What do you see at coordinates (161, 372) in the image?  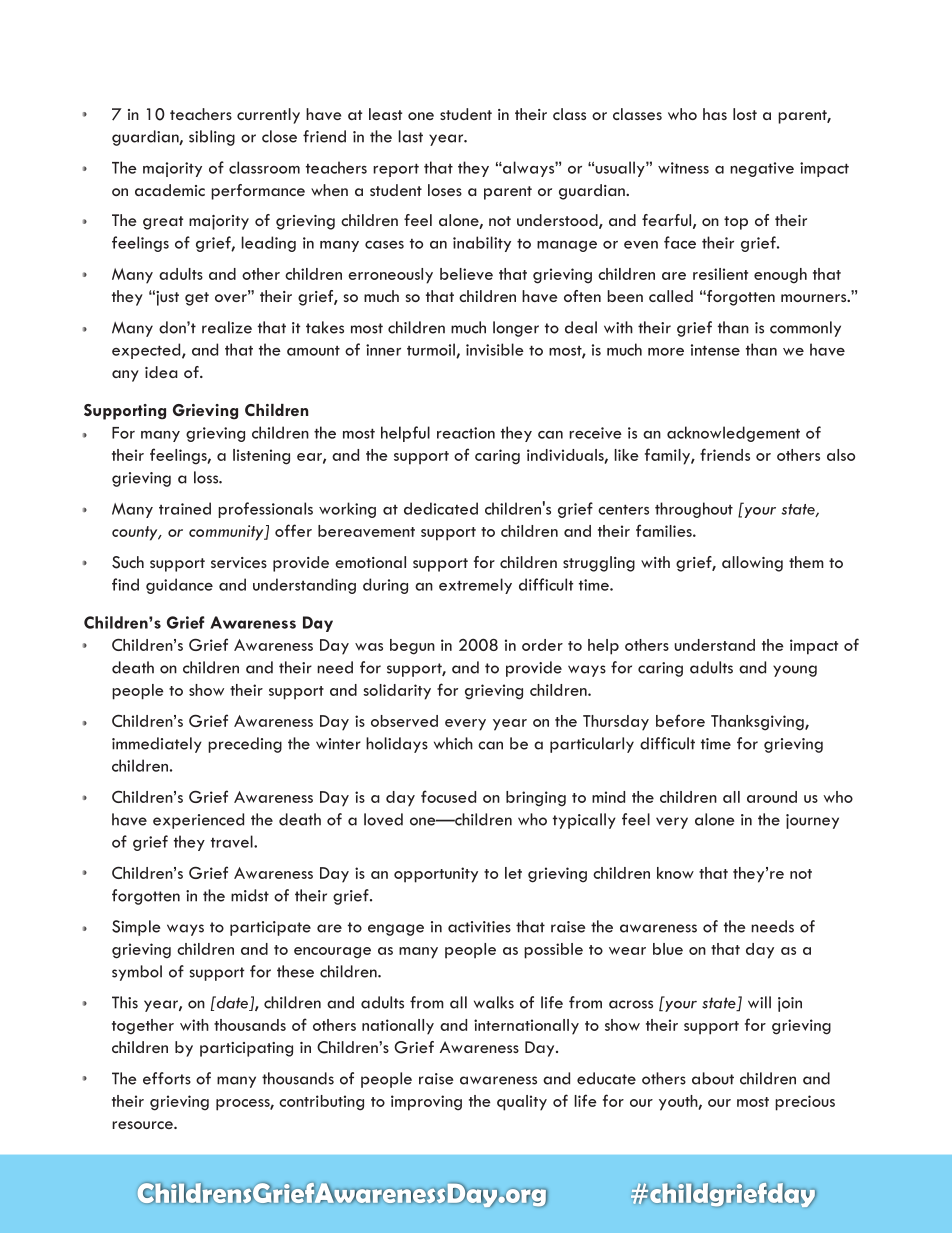 I see `idea` at bounding box center [161, 372].
